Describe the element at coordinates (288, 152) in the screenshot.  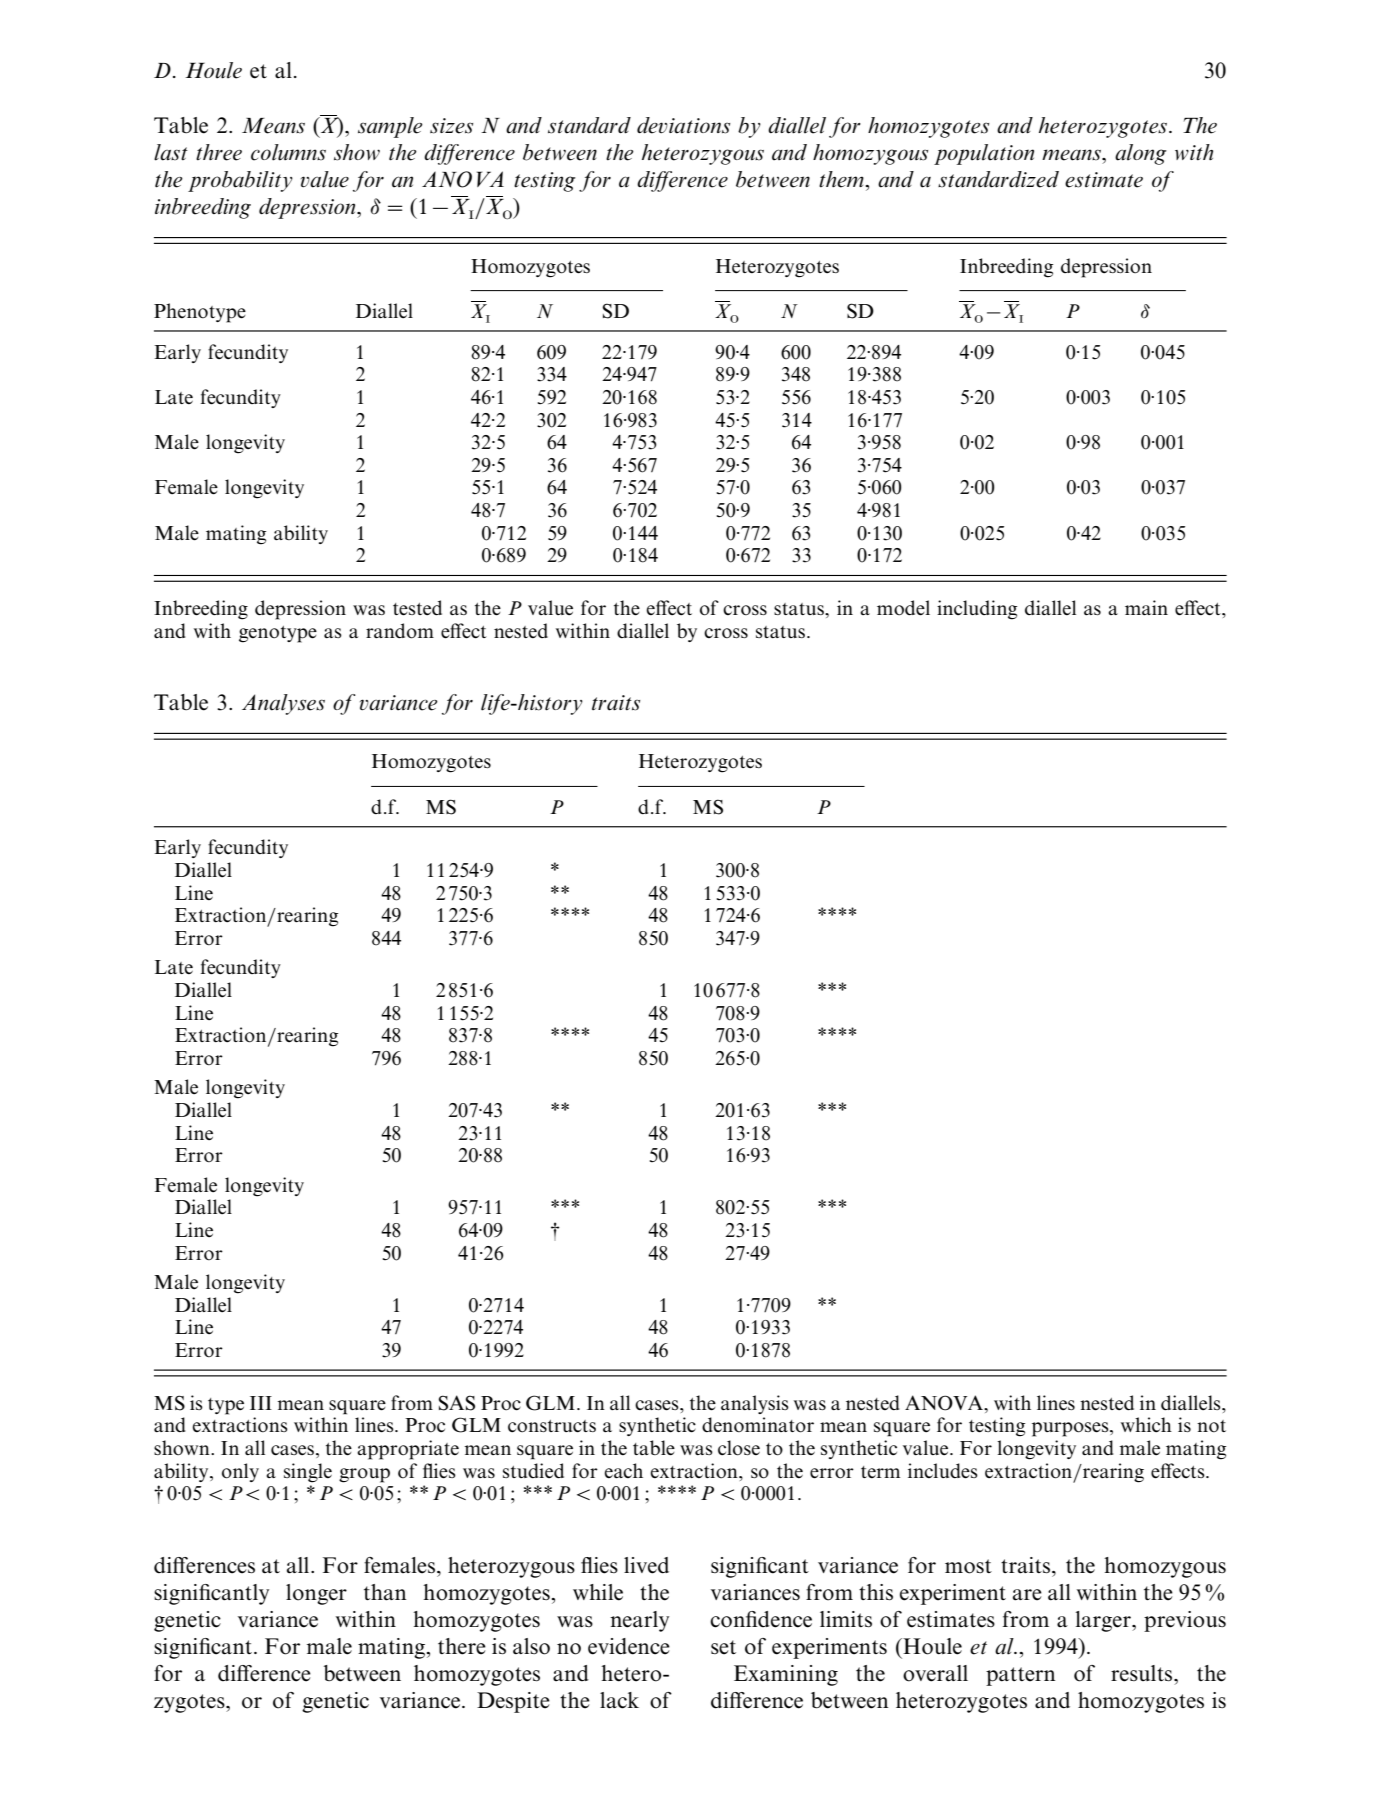
I see `columns` at that location.
